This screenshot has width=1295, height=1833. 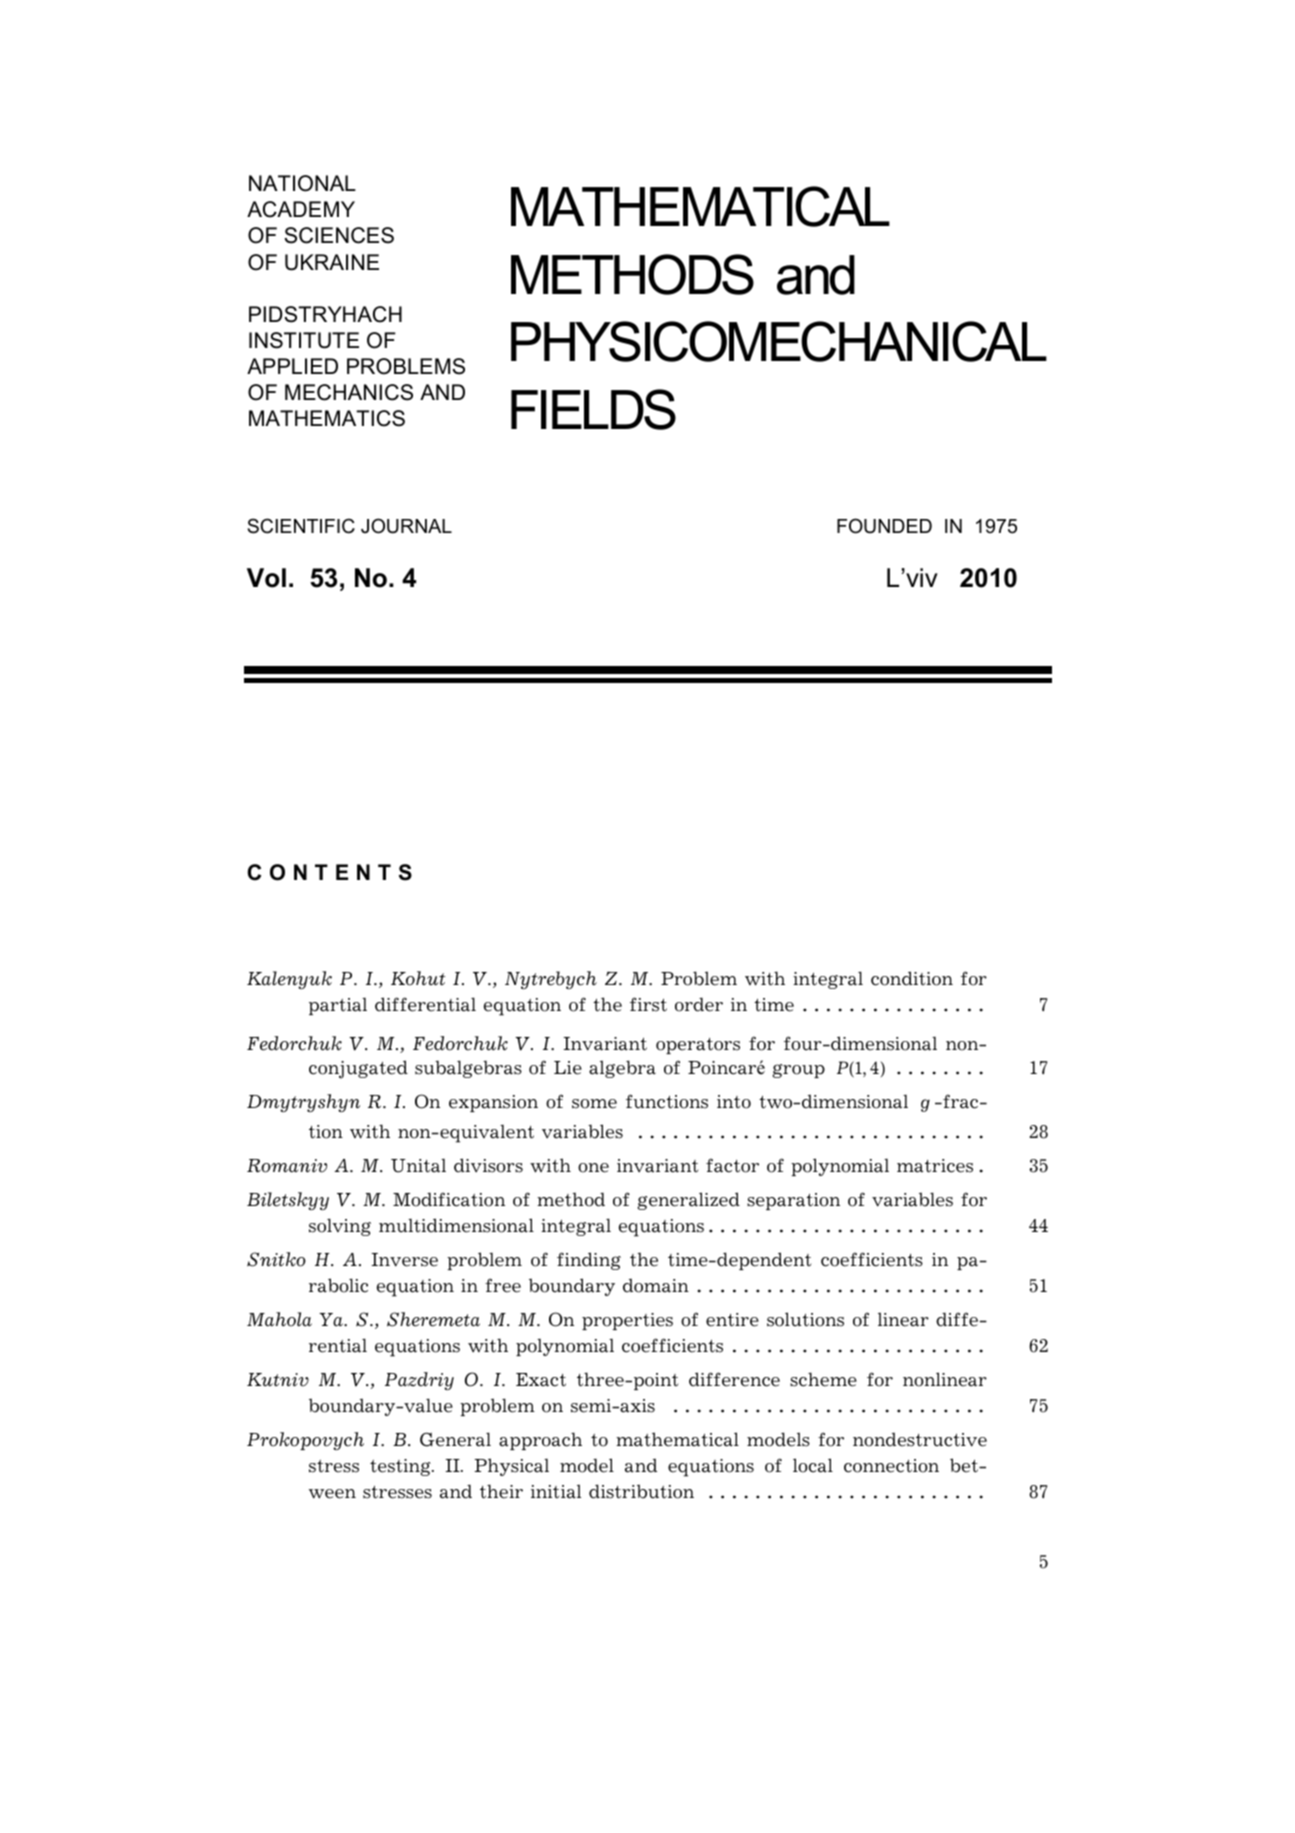 I want to click on Unital, so click(x=418, y=1166).
